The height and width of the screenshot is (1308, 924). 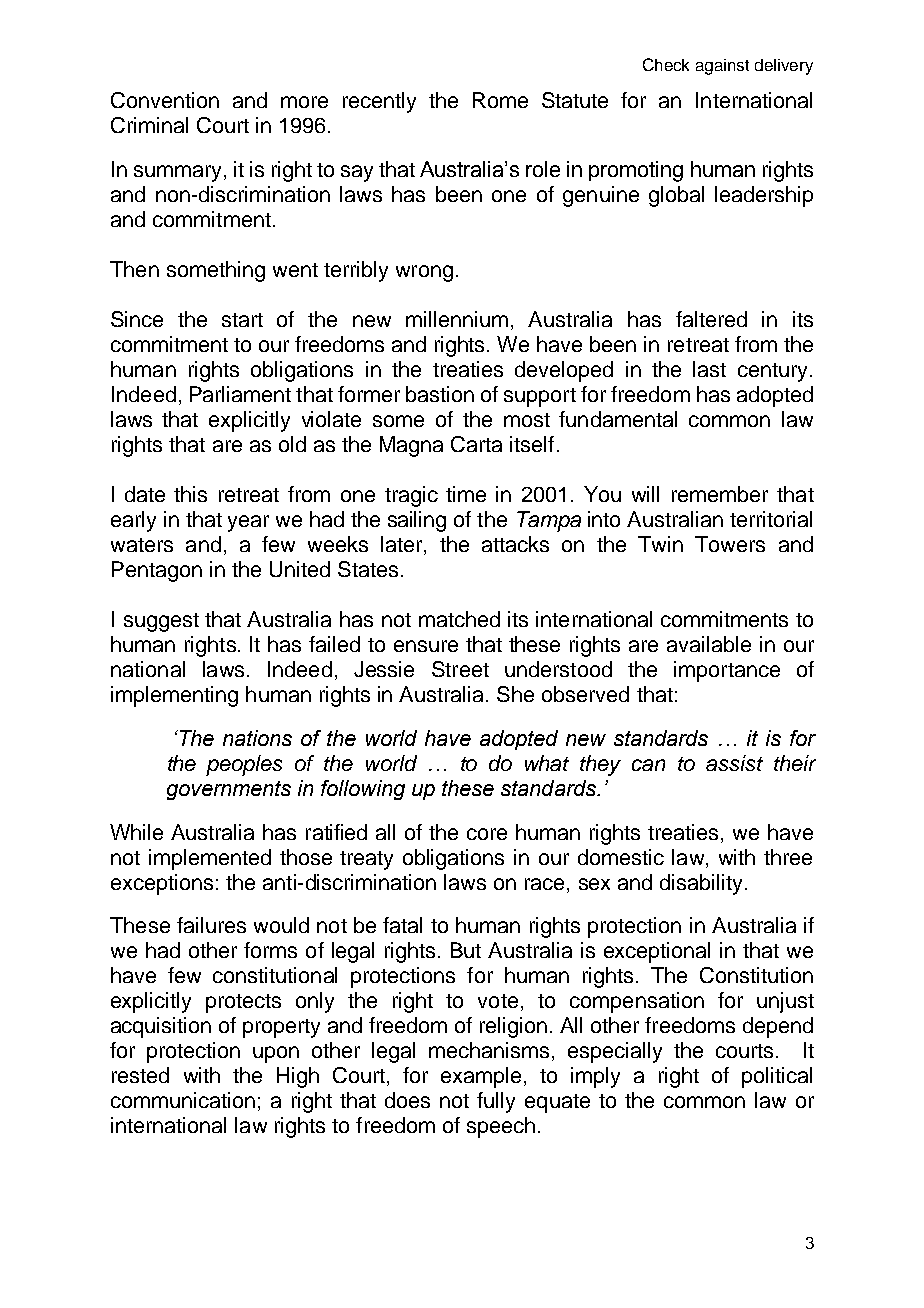 I want to click on communication, so click(x=183, y=1100).
